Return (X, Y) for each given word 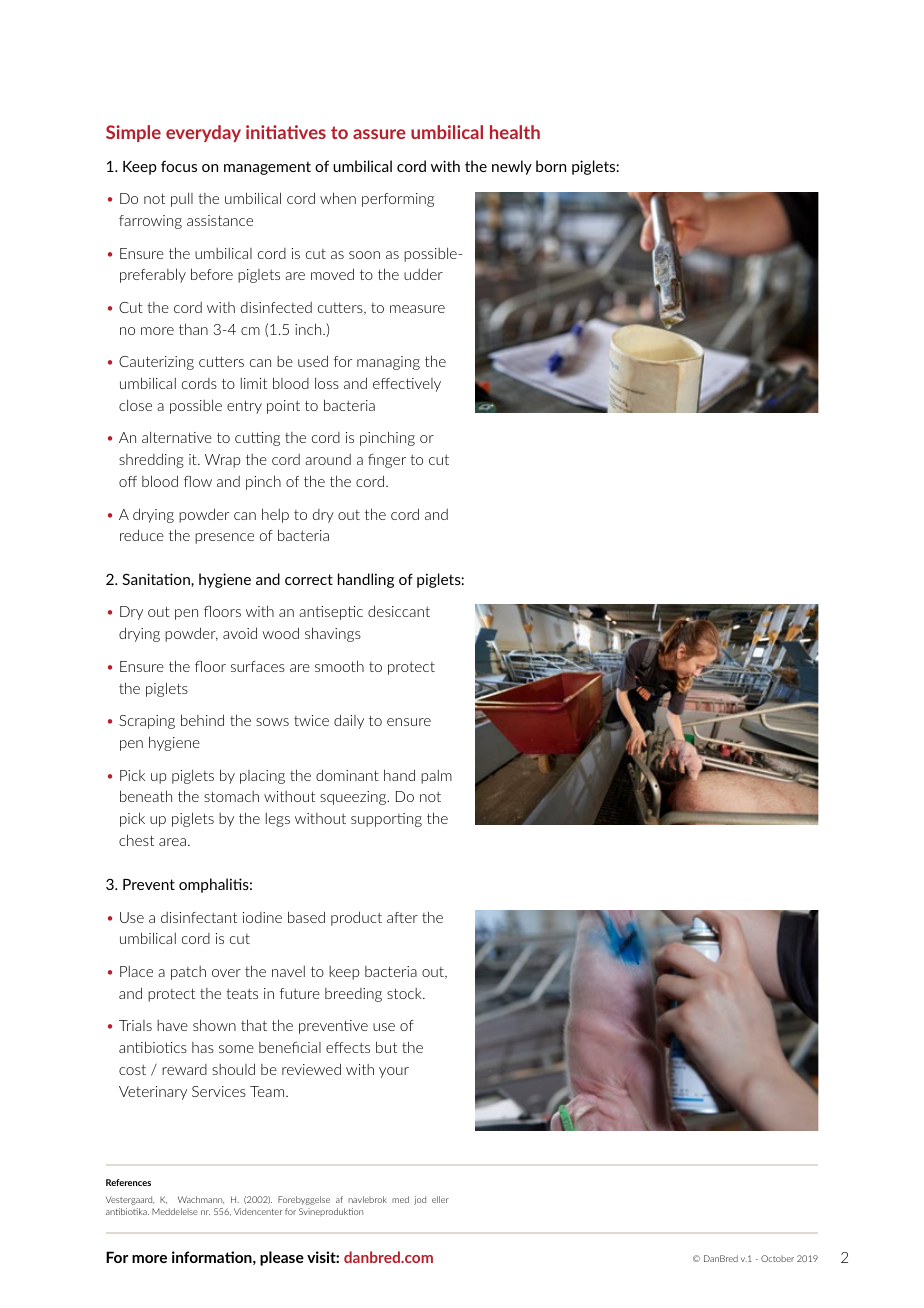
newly (512, 167)
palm (436, 777)
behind (202, 720)
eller (440, 1199)
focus (179, 166)
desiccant (399, 611)
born (551, 166)
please (282, 1258)
